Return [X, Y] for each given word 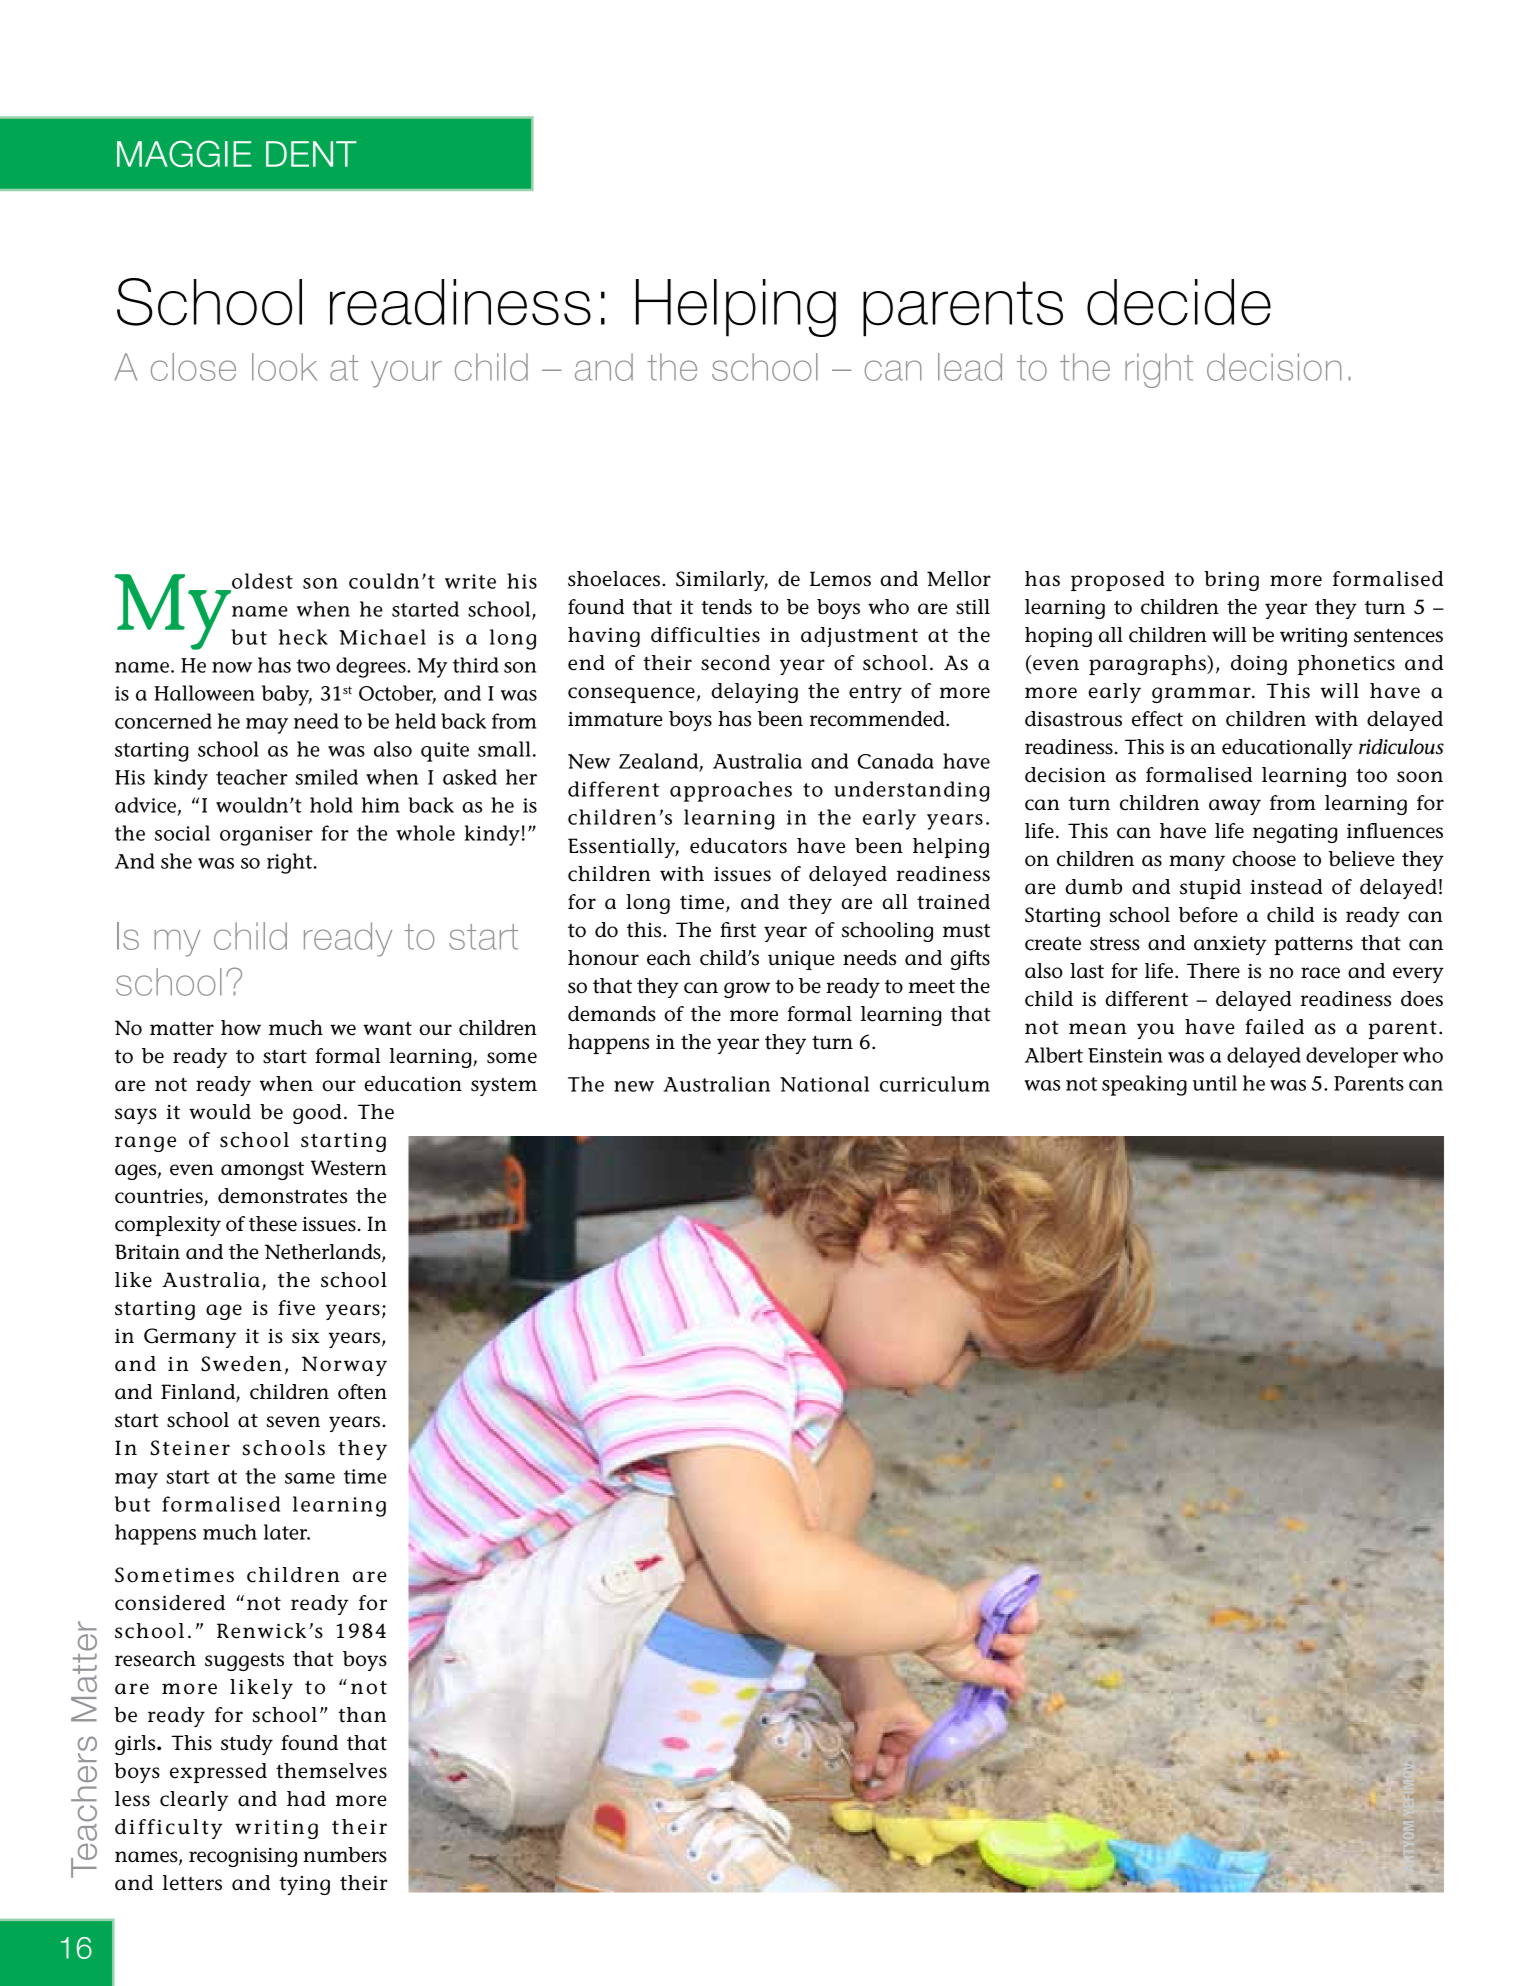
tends [726, 607]
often [362, 1392]
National [824, 1084]
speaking [1144, 1085]
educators [738, 846]
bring [1231, 581]
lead [970, 367]
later [287, 1532]
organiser [266, 836]
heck [303, 637]
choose [1264, 859]
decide [1179, 302]
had [306, 1799]
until [1215, 1083]
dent [311, 154]
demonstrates [282, 1196]
